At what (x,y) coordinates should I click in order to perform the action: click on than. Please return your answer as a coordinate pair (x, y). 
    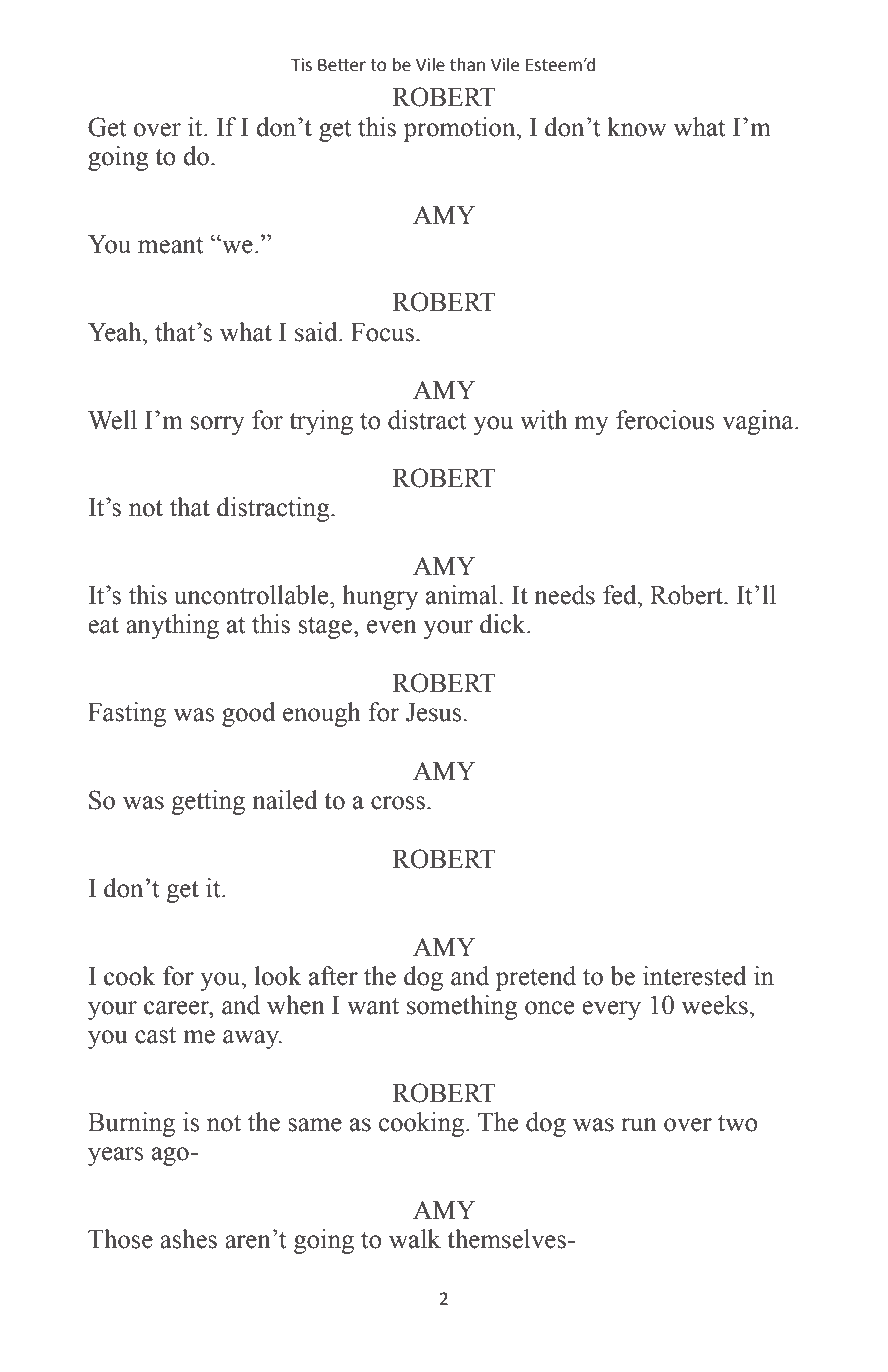
    Looking at the image, I should click on (467, 65).
